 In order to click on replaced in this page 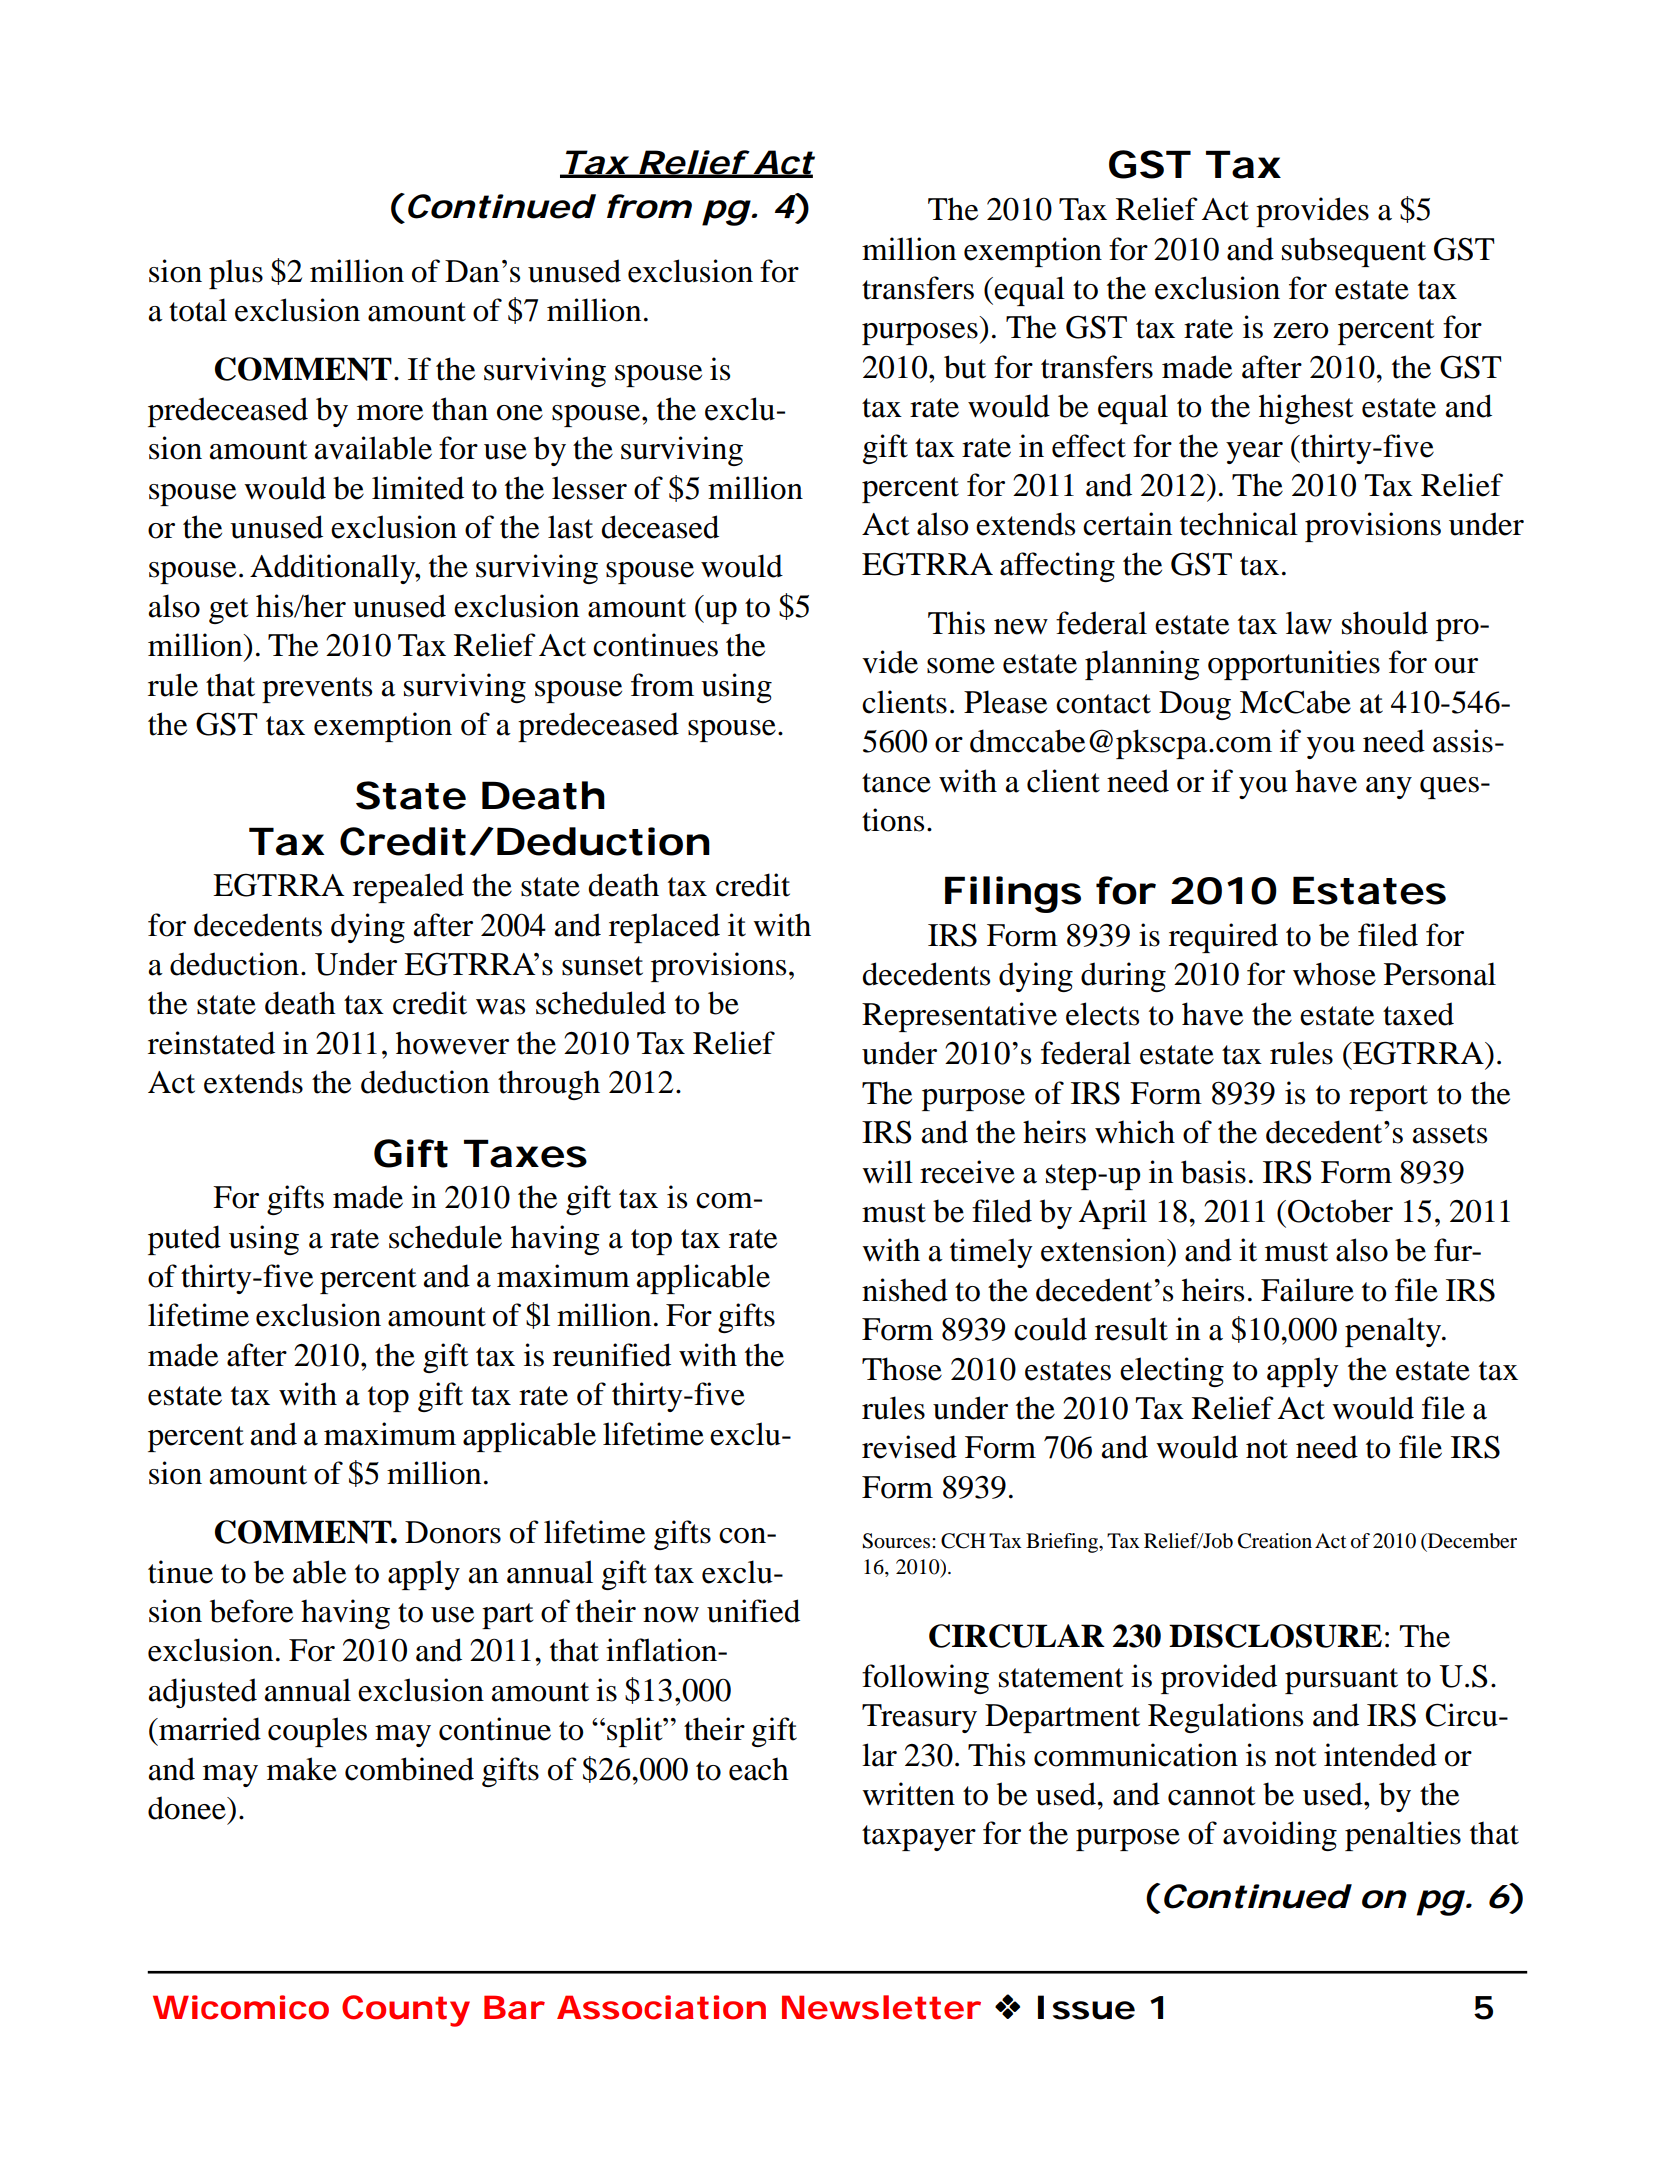, I will do `click(664, 928)`.
